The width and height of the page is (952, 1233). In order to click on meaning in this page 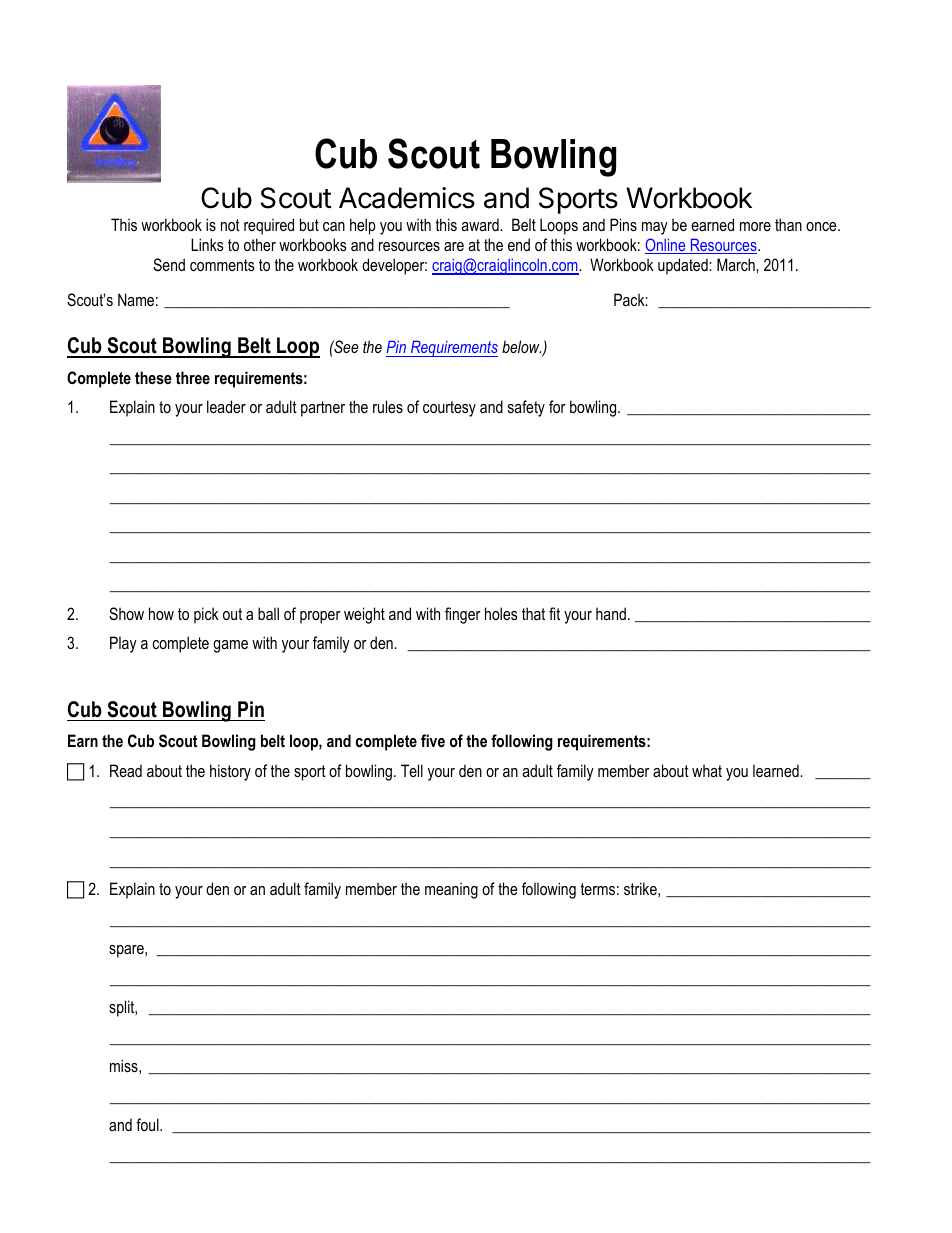, I will do `click(451, 890)`.
